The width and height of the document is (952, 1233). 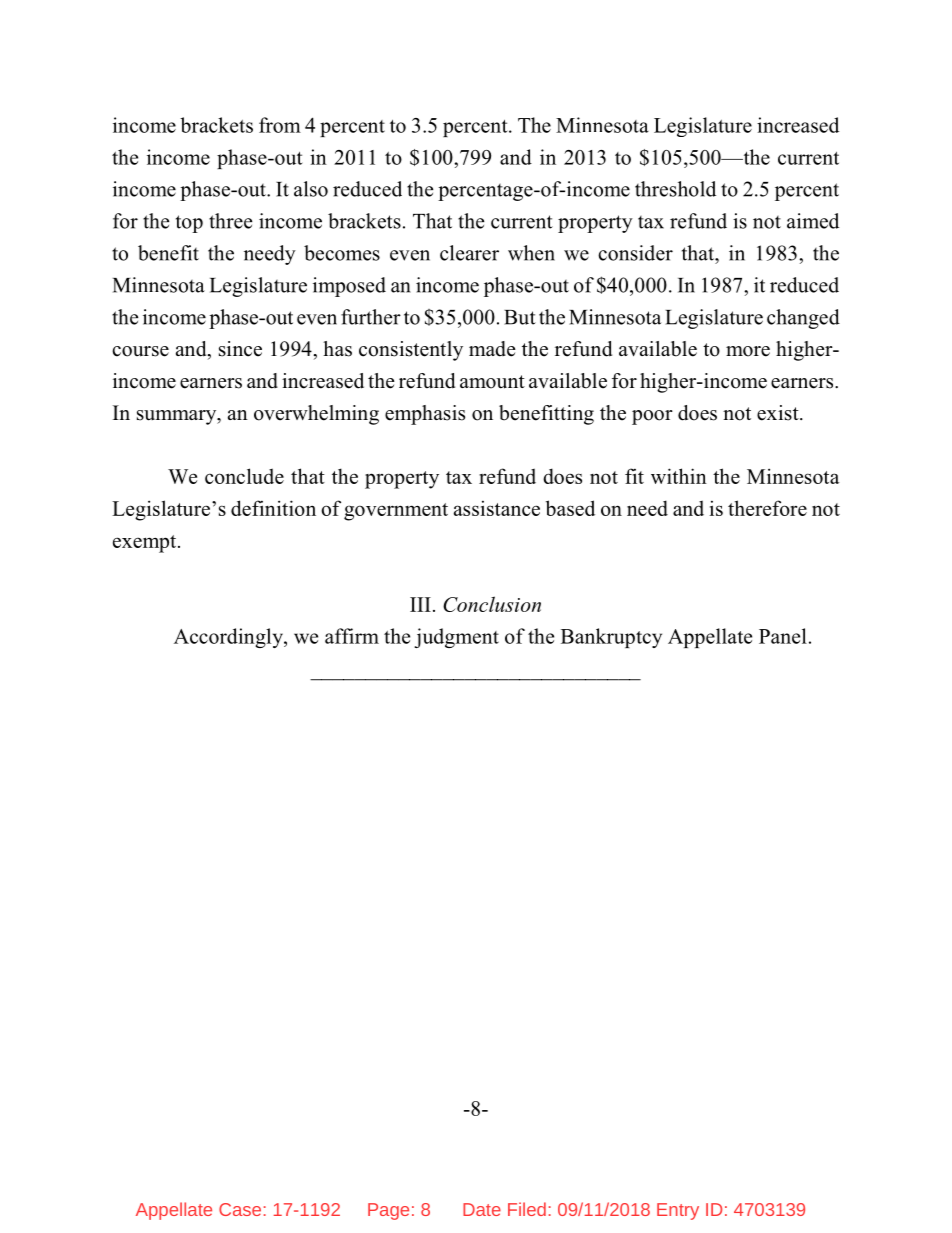 I want to click on threshold, so click(x=675, y=189).
